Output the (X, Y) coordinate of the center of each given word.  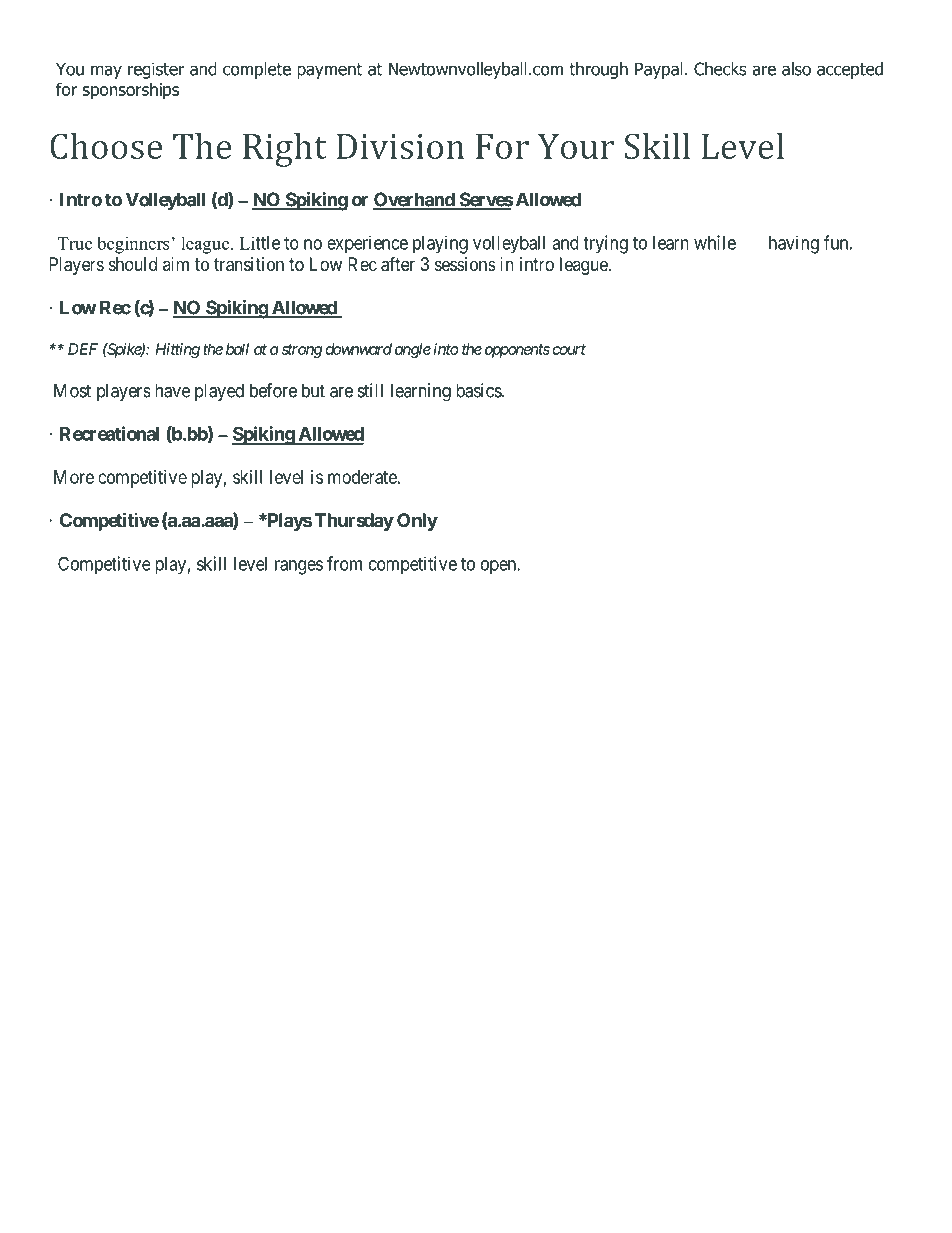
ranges (299, 567)
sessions (465, 264)
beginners (133, 245)
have (172, 390)
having (794, 244)
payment (330, 71)
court (569, 349)
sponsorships (131, 91)
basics (479, 390)
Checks (720, 69)
